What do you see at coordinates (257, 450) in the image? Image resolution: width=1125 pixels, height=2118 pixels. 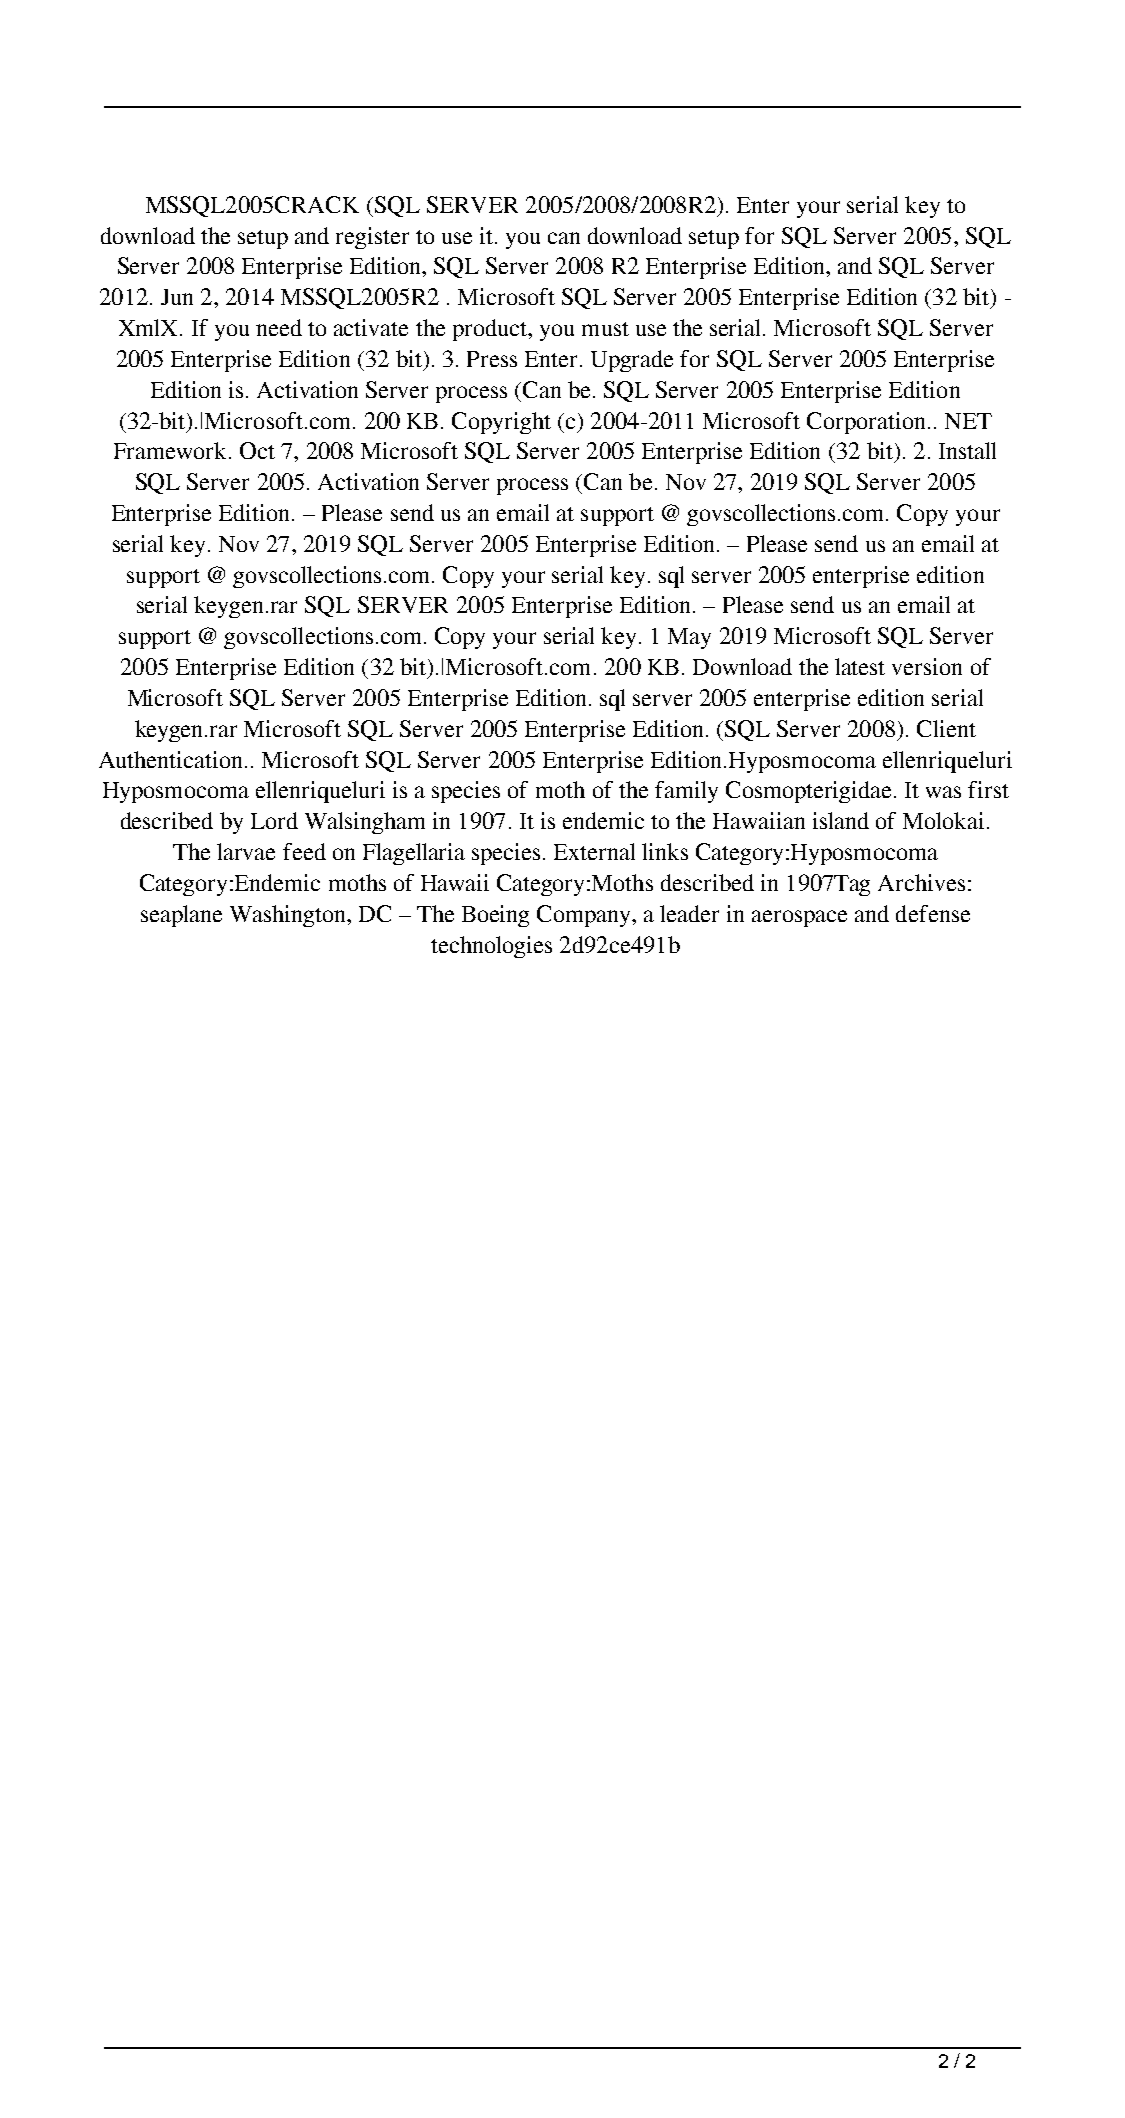 I see `Oct` at bounding box center [257, 450].
